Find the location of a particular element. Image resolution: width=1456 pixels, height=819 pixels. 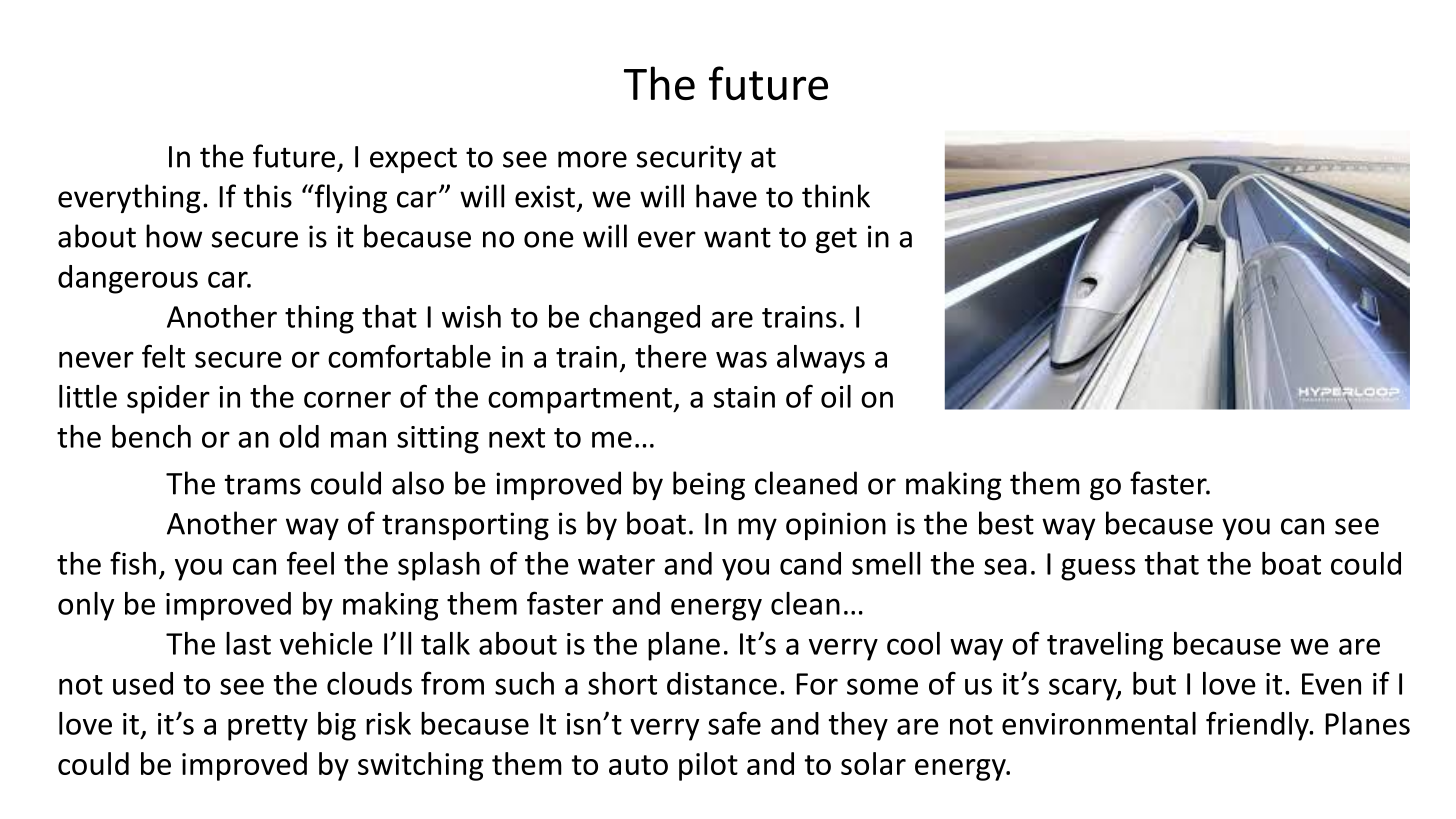

always is located at coordinates (821, 359).
